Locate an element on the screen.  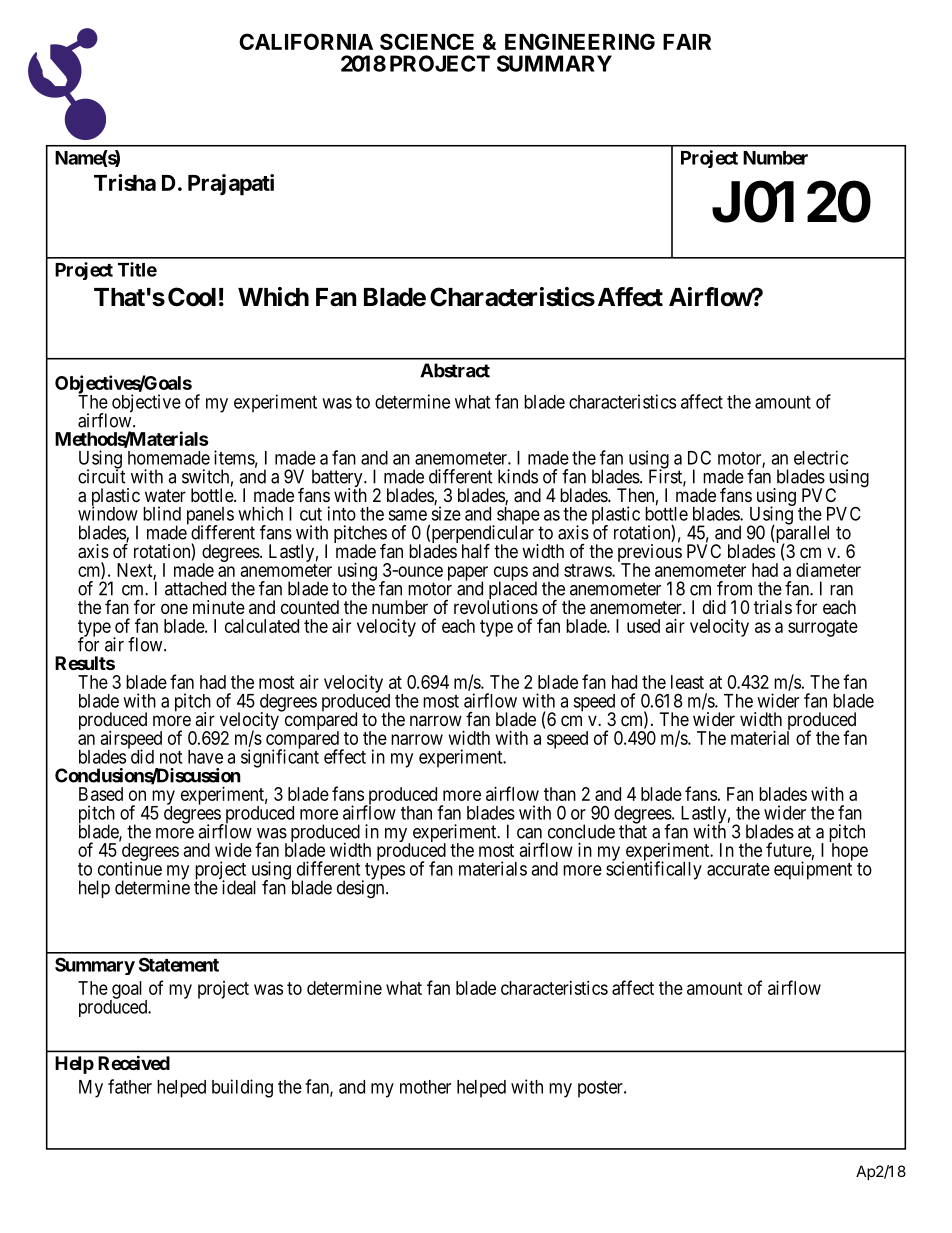
attached is located at coordinates (195, 588).
